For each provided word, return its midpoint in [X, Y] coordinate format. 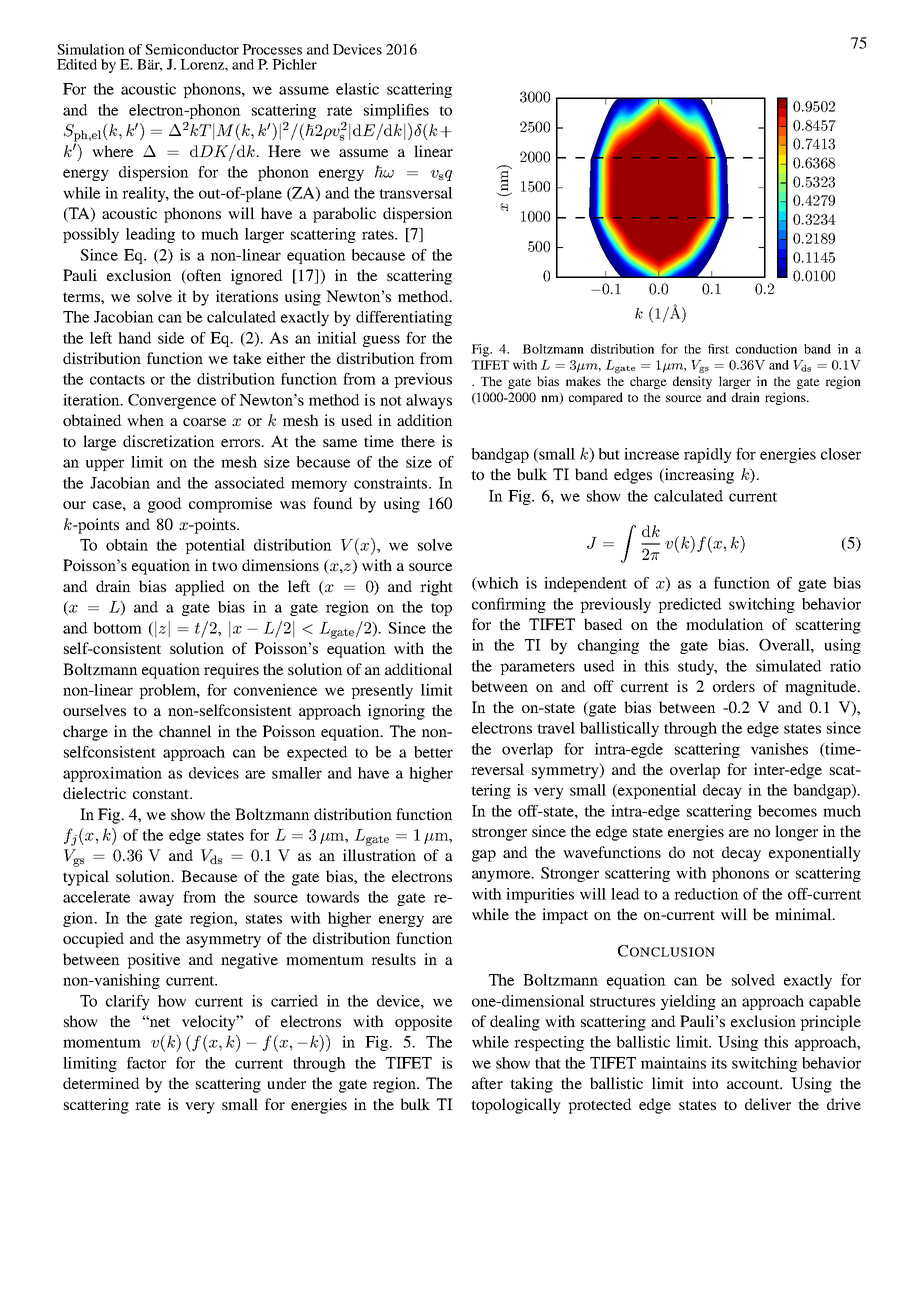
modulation [725, 624]
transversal [416, 193]
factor [146, 1063]
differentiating [404, 318]
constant [162, 794]
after [487, 1083]
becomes [787, 811]
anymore [502, 876]
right [436, 588]
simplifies [396, 111]
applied [200, 588]
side [171, 338]
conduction [766, 349]
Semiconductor [192, 49]
